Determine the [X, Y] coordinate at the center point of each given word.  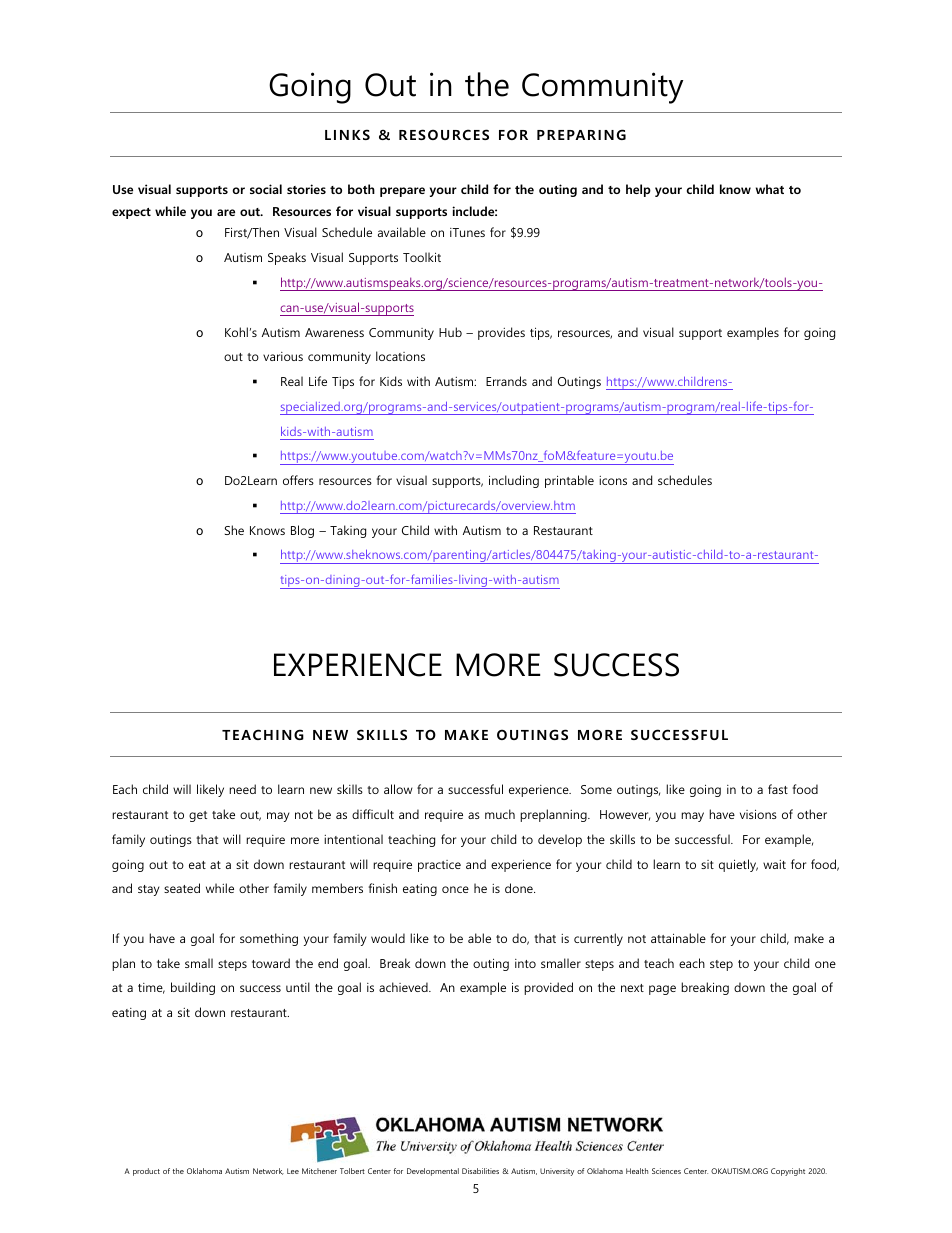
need [242, 789]
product [146, 1172]
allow [398, 789]
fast [778, 789]
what [770, 189]
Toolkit [422, 257]
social [266, 189]
